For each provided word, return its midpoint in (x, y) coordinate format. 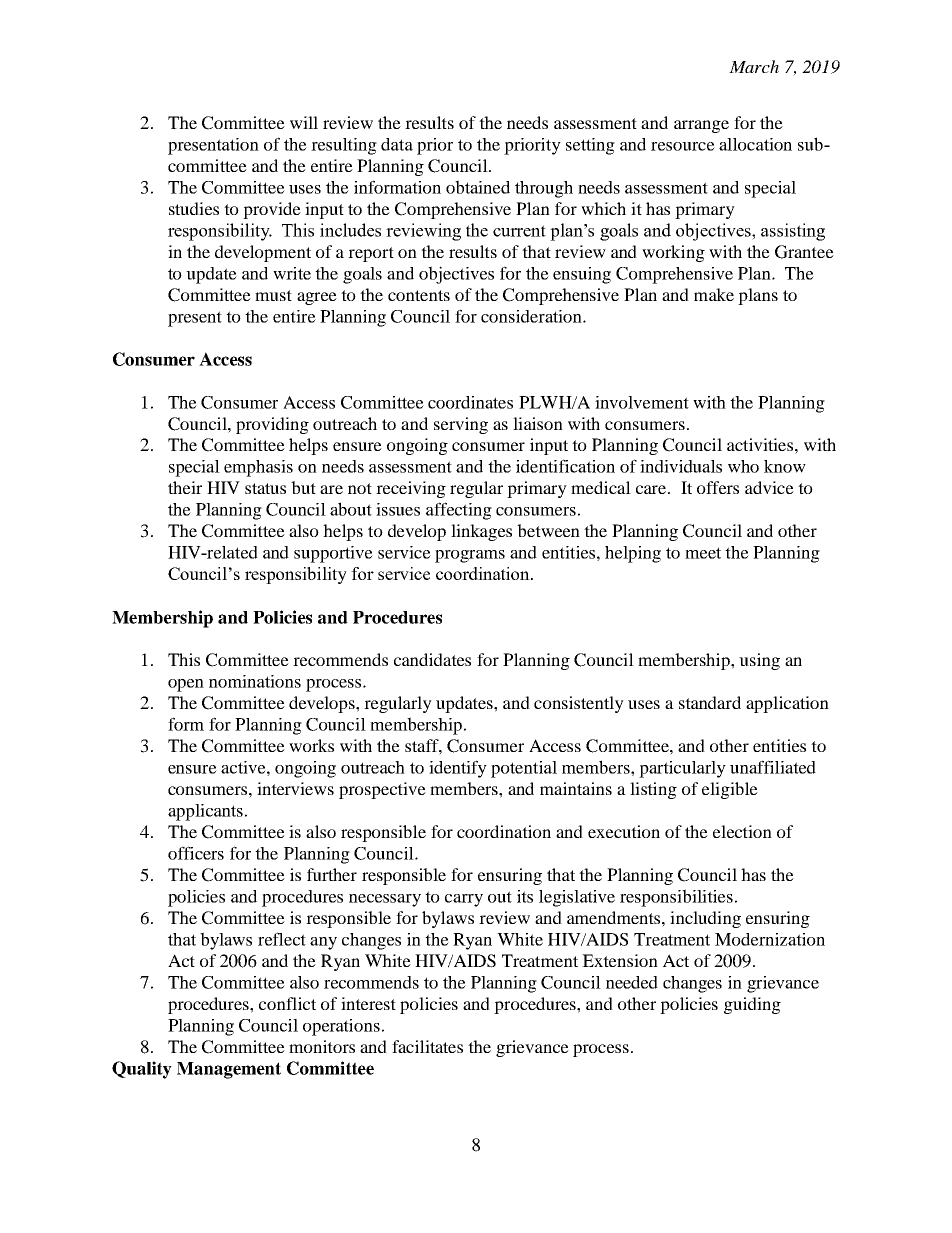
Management (229, 1070)
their (185, 487)
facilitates (427, 1046)
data (397, 144)
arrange (701, 126)
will (304, 122)
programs (470, 556)
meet (703, 553)
